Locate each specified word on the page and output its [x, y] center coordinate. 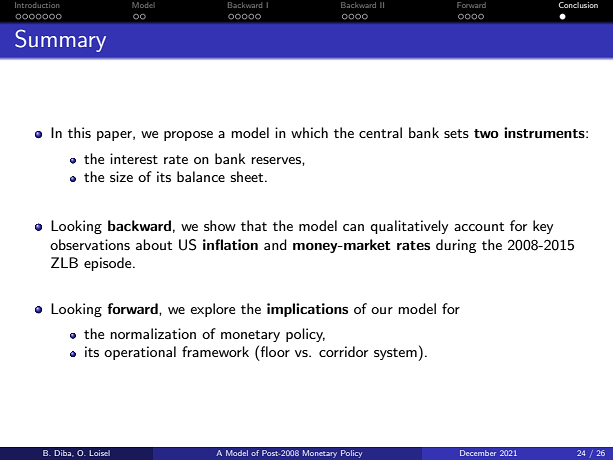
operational [140, 353]
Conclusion [578, 5]
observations [90, 244]
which [309, 132]
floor [275, 351]
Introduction [37, 5]
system [396, 354]
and [275, 244]
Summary [60, 40]
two [486, 133]
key [543, 227]
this [79, 132]
